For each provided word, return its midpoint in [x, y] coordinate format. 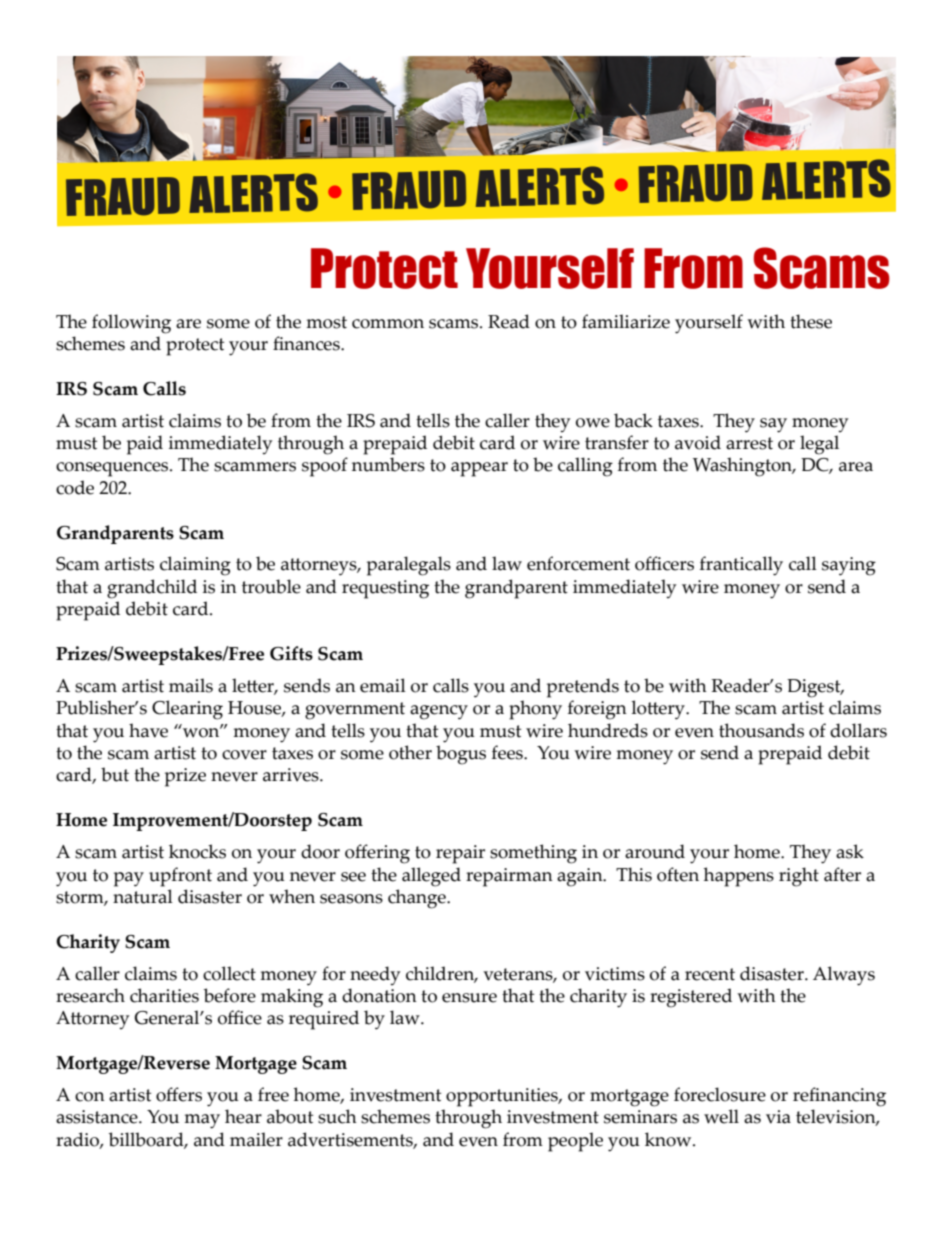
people [575, 1142]
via [778, 1117]
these [811, 321]
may [202, 1121]
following [131, 324]
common [388, 324]
